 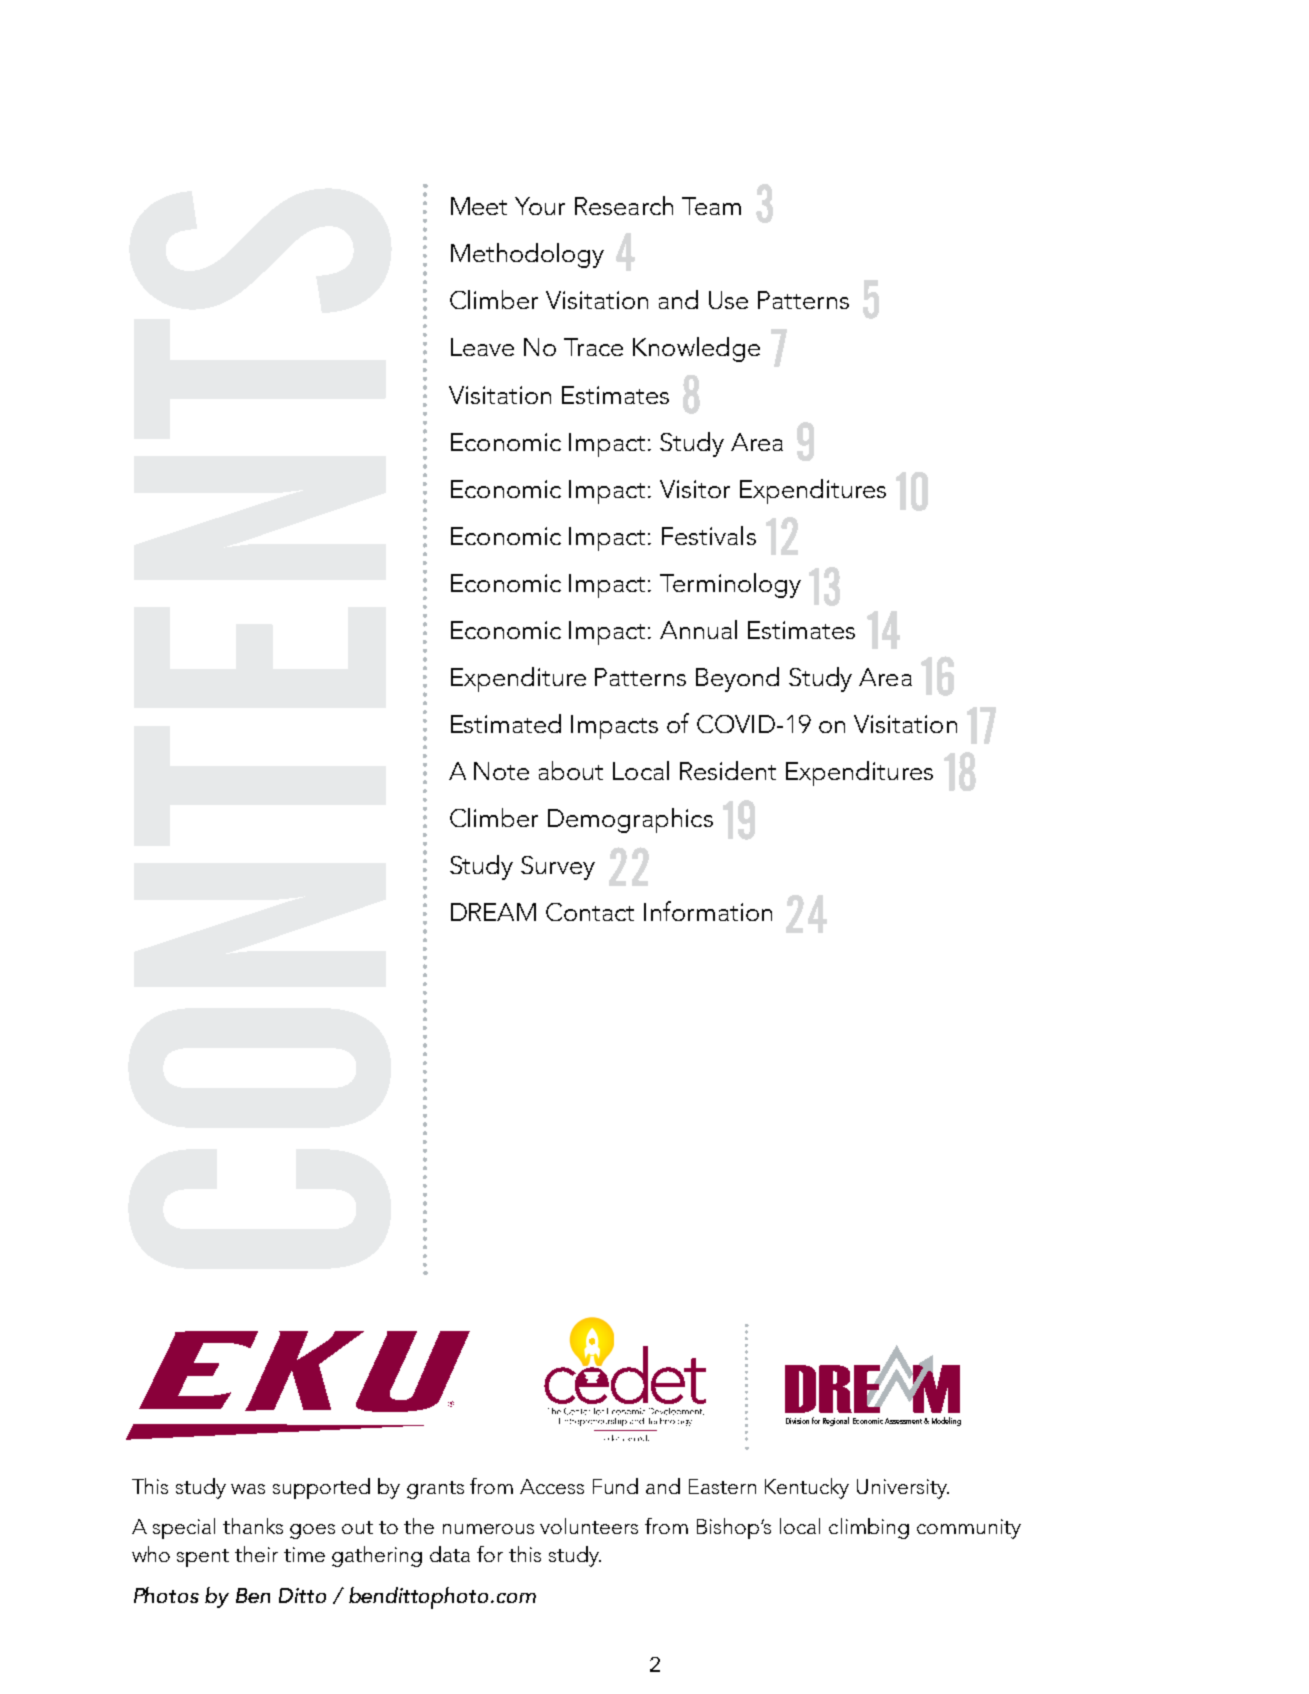 What do you see at coordinates (527, 255) in the image?
I see `Methodology` at bounding box center [527, 255].
